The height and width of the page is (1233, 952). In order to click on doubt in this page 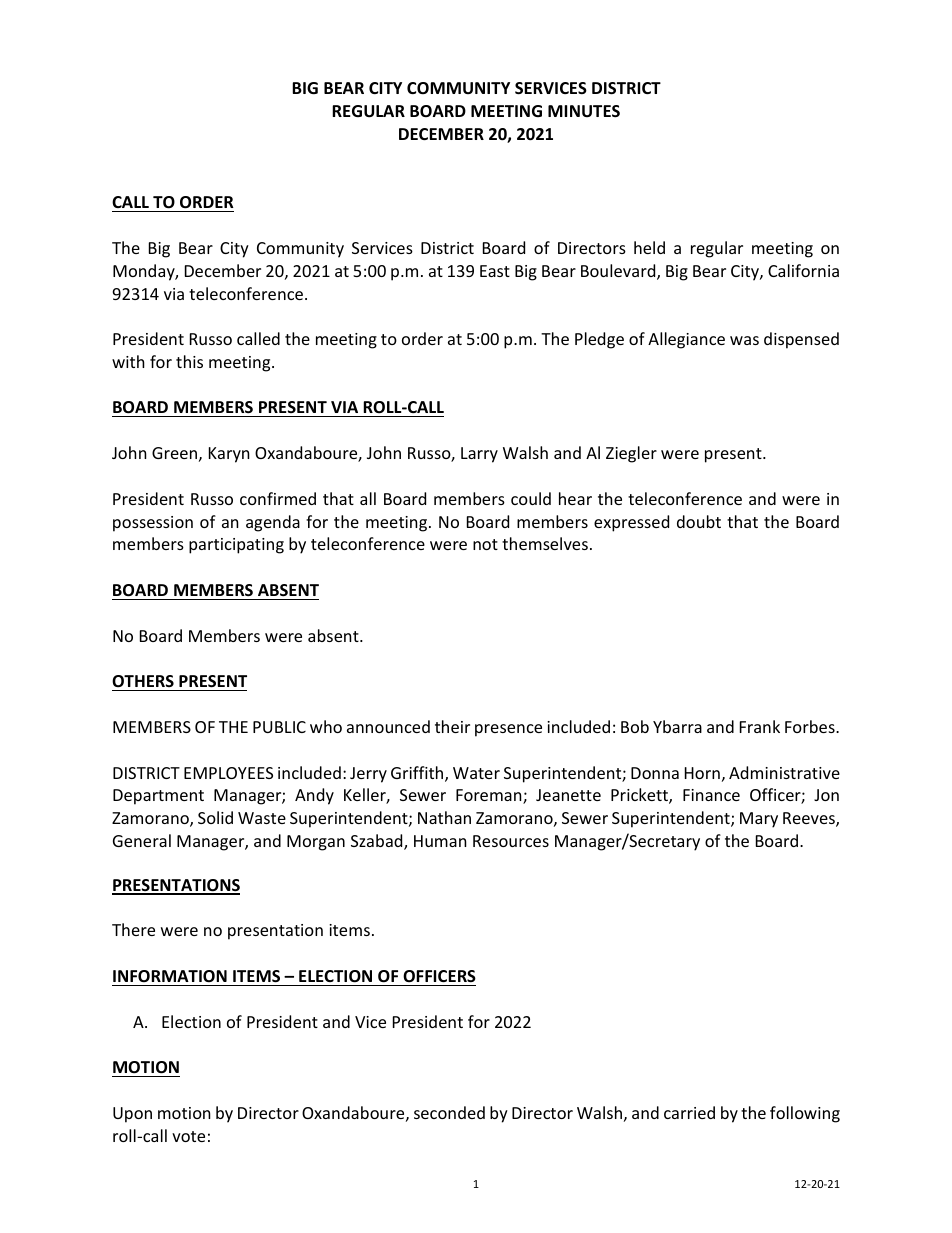, I will do `click(699, 521)`.
